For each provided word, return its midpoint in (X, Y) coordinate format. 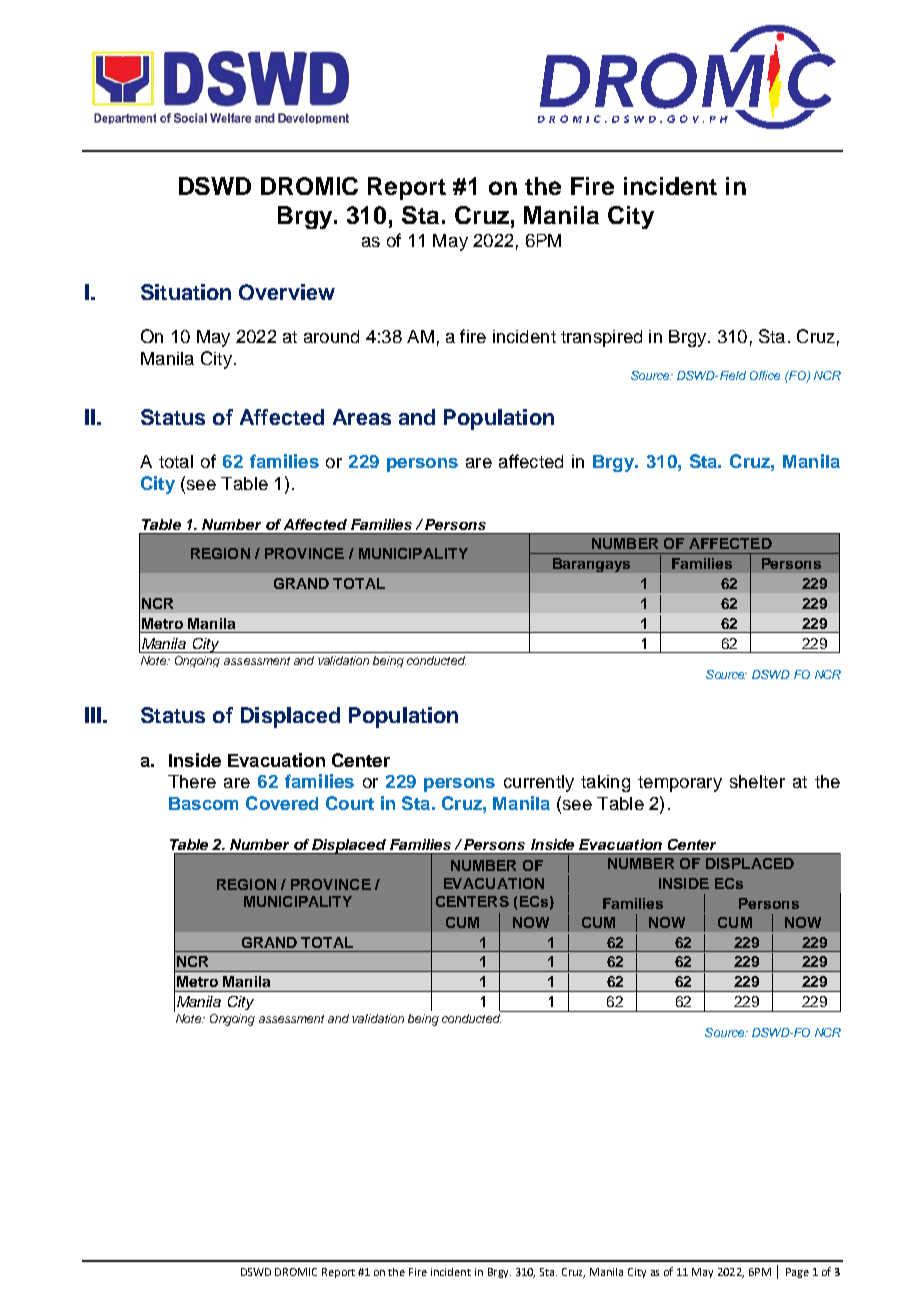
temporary (680, 784)
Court (350, 803)
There (192, 781)
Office (765, 375)
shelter (757, 781)
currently (539, 783)
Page (797, 1273)
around (331, 336)
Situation (186, 292)
